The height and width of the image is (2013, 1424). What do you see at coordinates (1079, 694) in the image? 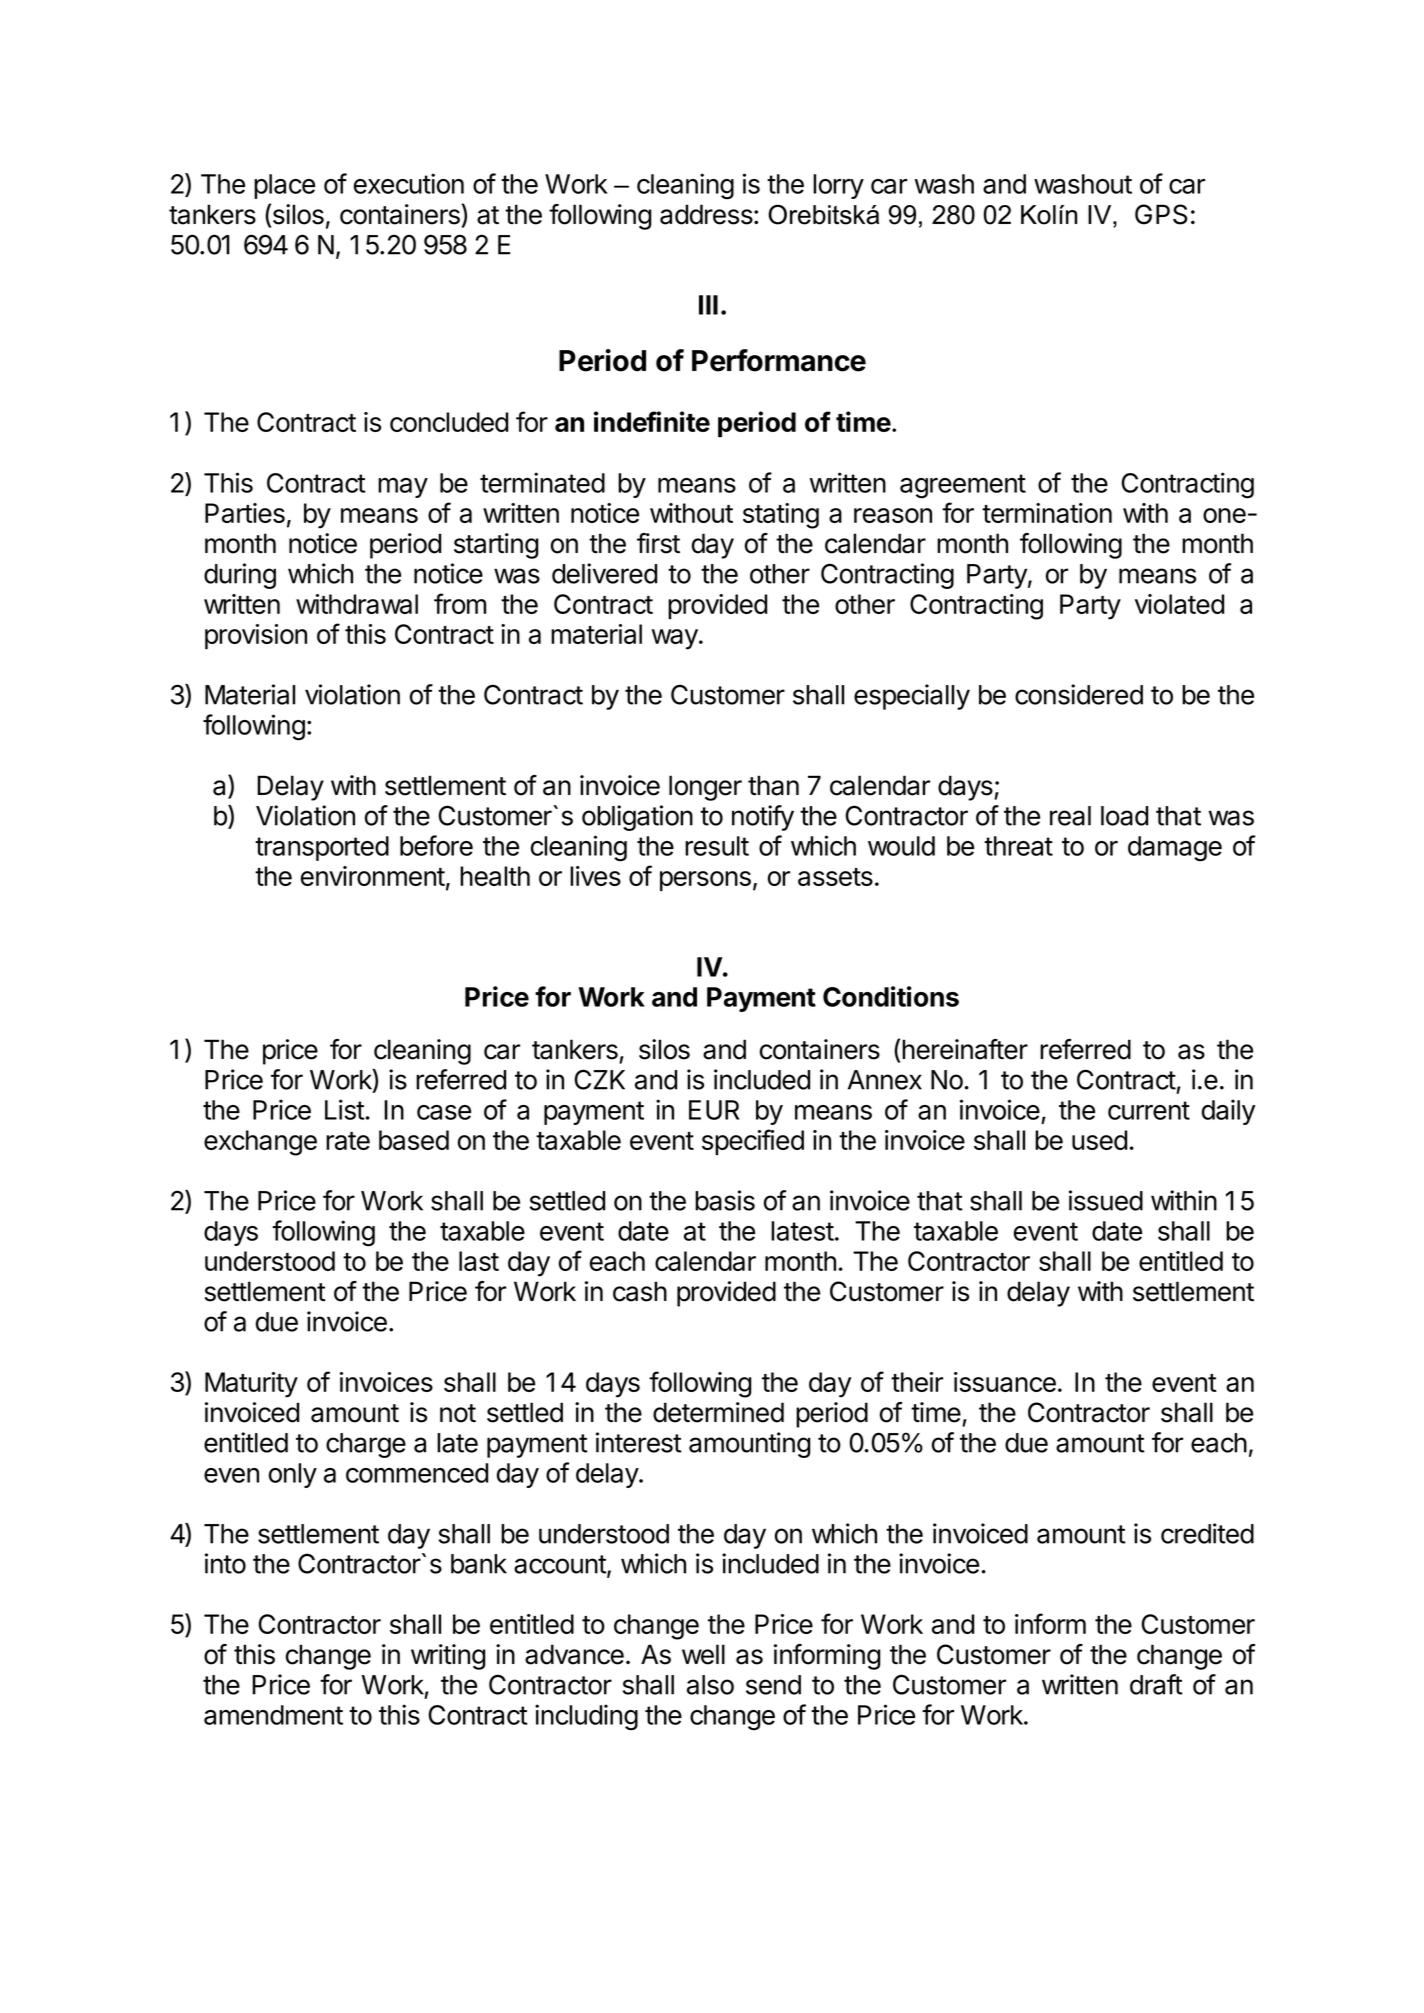
I see `considered` at bounding box center [1079, 694].
